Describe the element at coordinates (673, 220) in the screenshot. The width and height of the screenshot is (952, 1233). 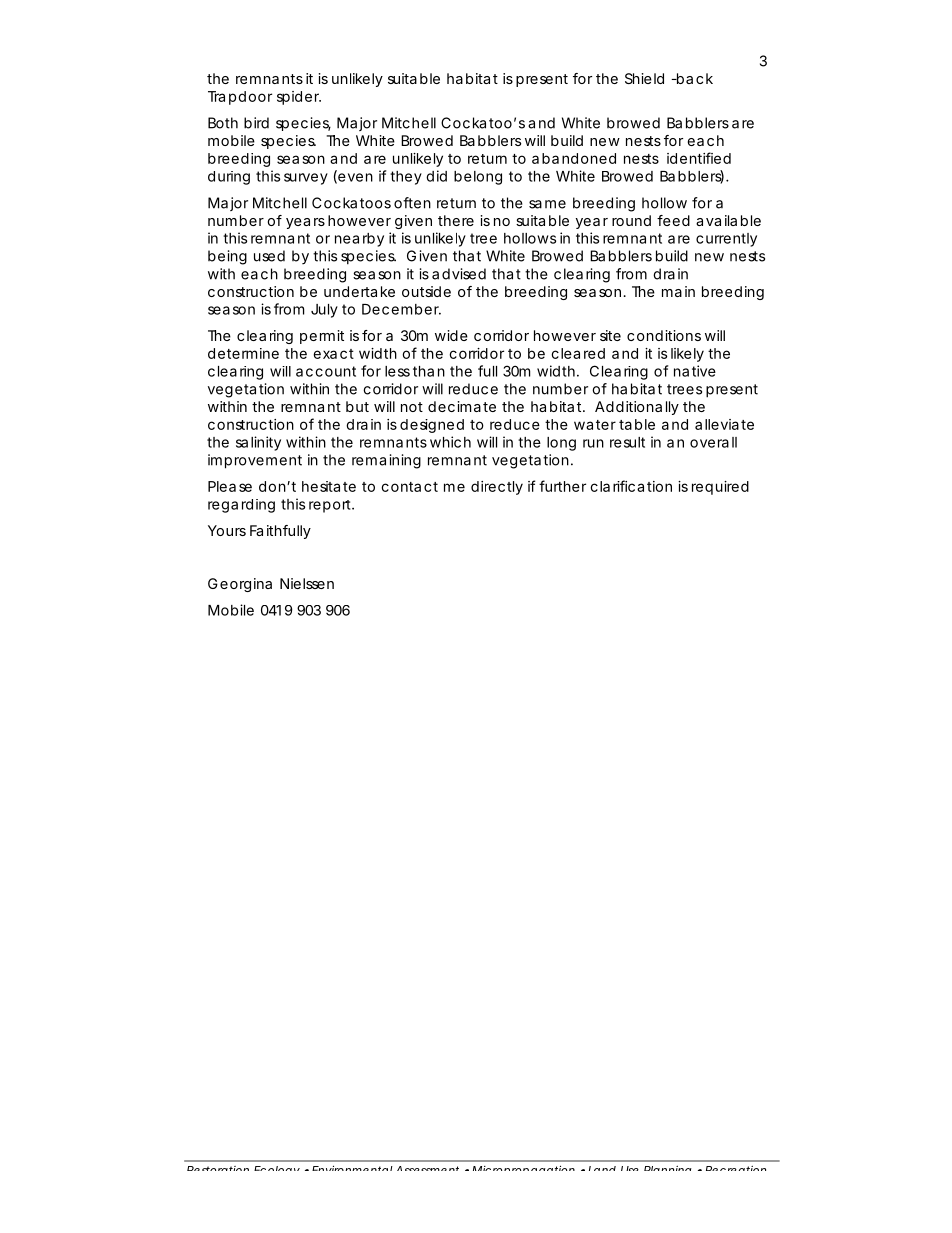
I see `feed` at that location.
